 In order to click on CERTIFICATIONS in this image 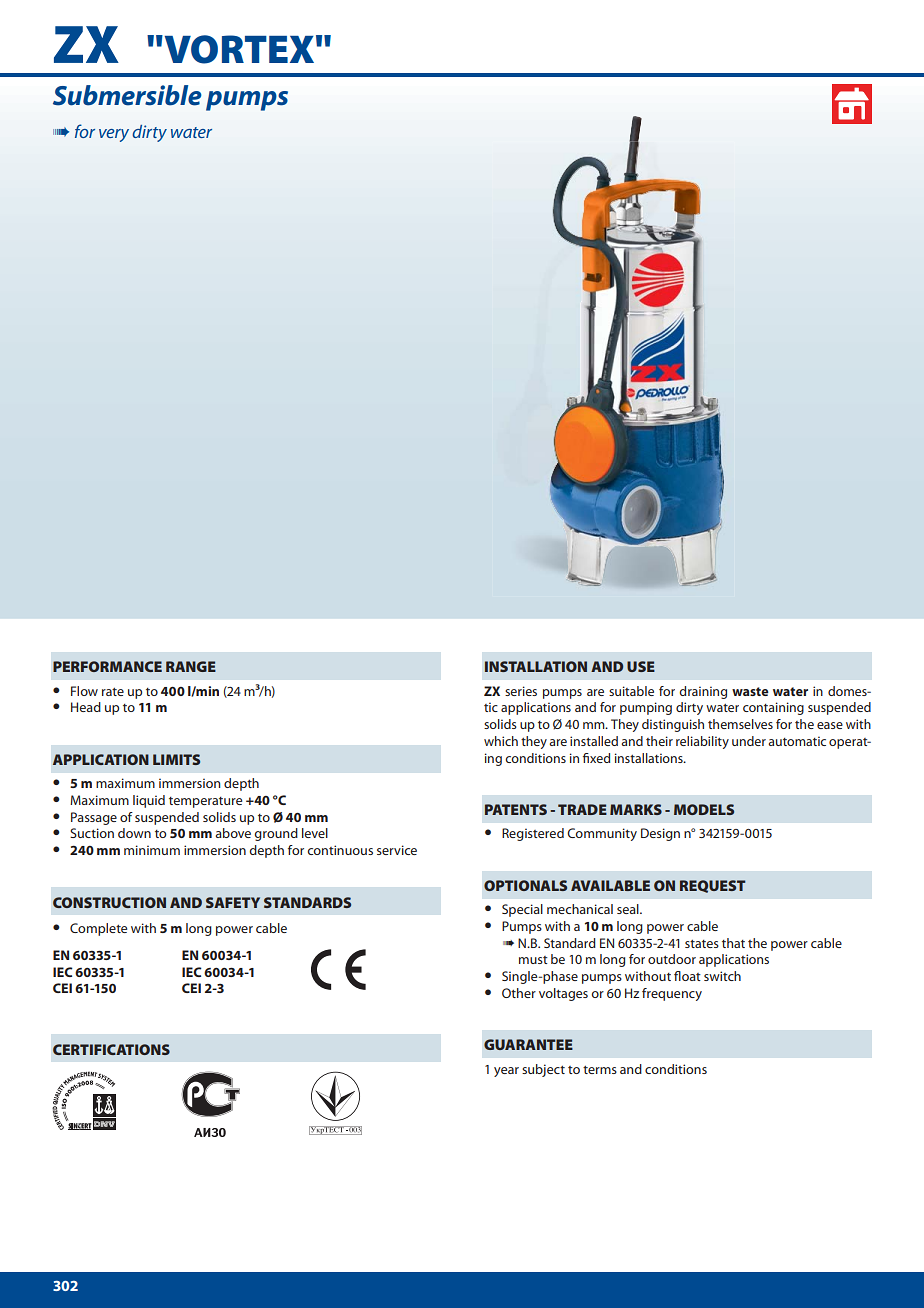, I will do `click(111, 1049)`.
